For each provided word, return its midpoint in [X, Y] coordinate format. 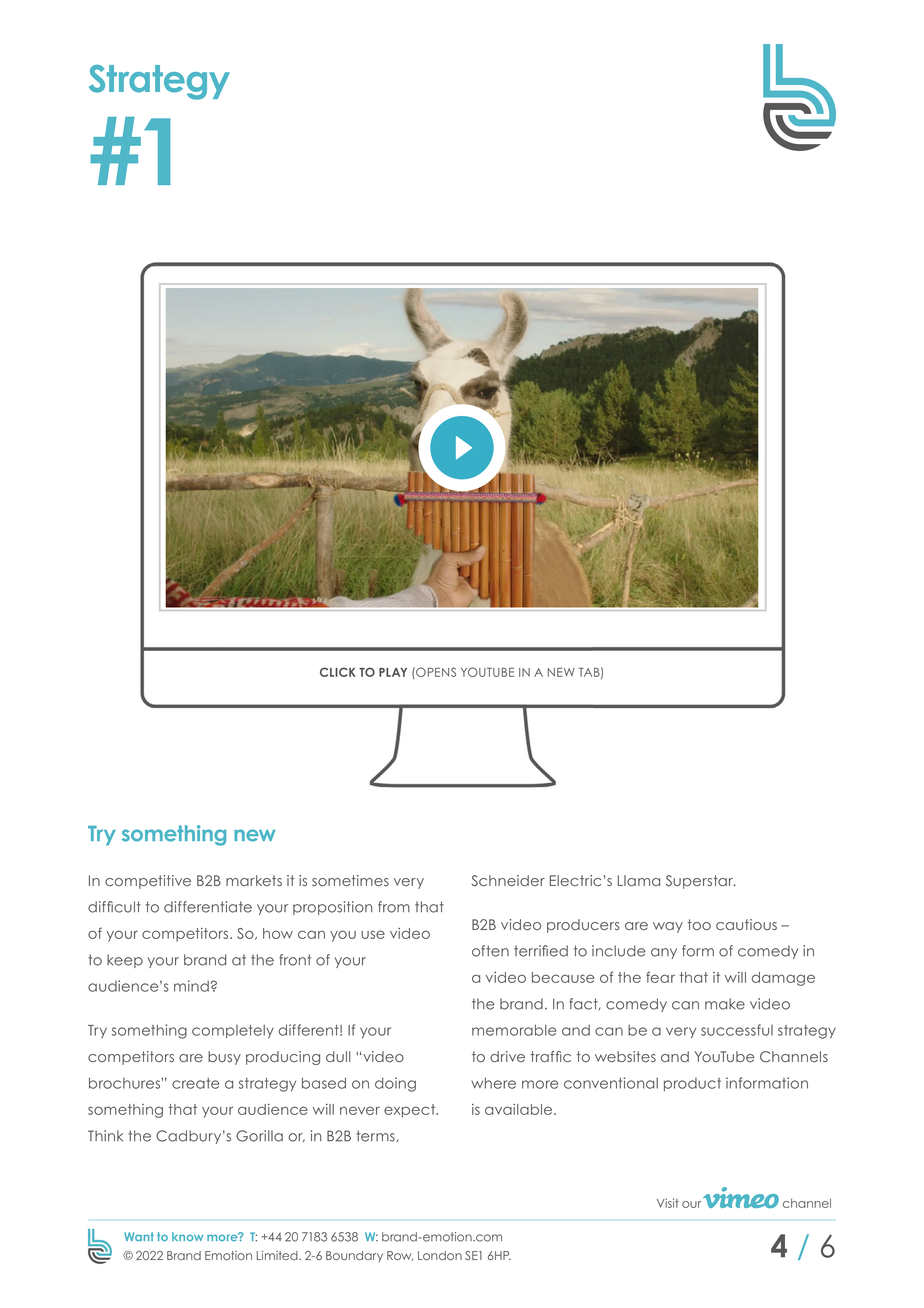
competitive [148, 882]
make [725, 1004]
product [692, 1085]
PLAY [393, 672]
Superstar [700, 882]
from [394, 907]
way [668, 927]
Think [105, 1135]
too [699, 924]
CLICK [338, 672]
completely [233, 1032]
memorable [514, 1030]
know [187, 1236]
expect [411, 1111]
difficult [114, 907]
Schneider [508, 881]
